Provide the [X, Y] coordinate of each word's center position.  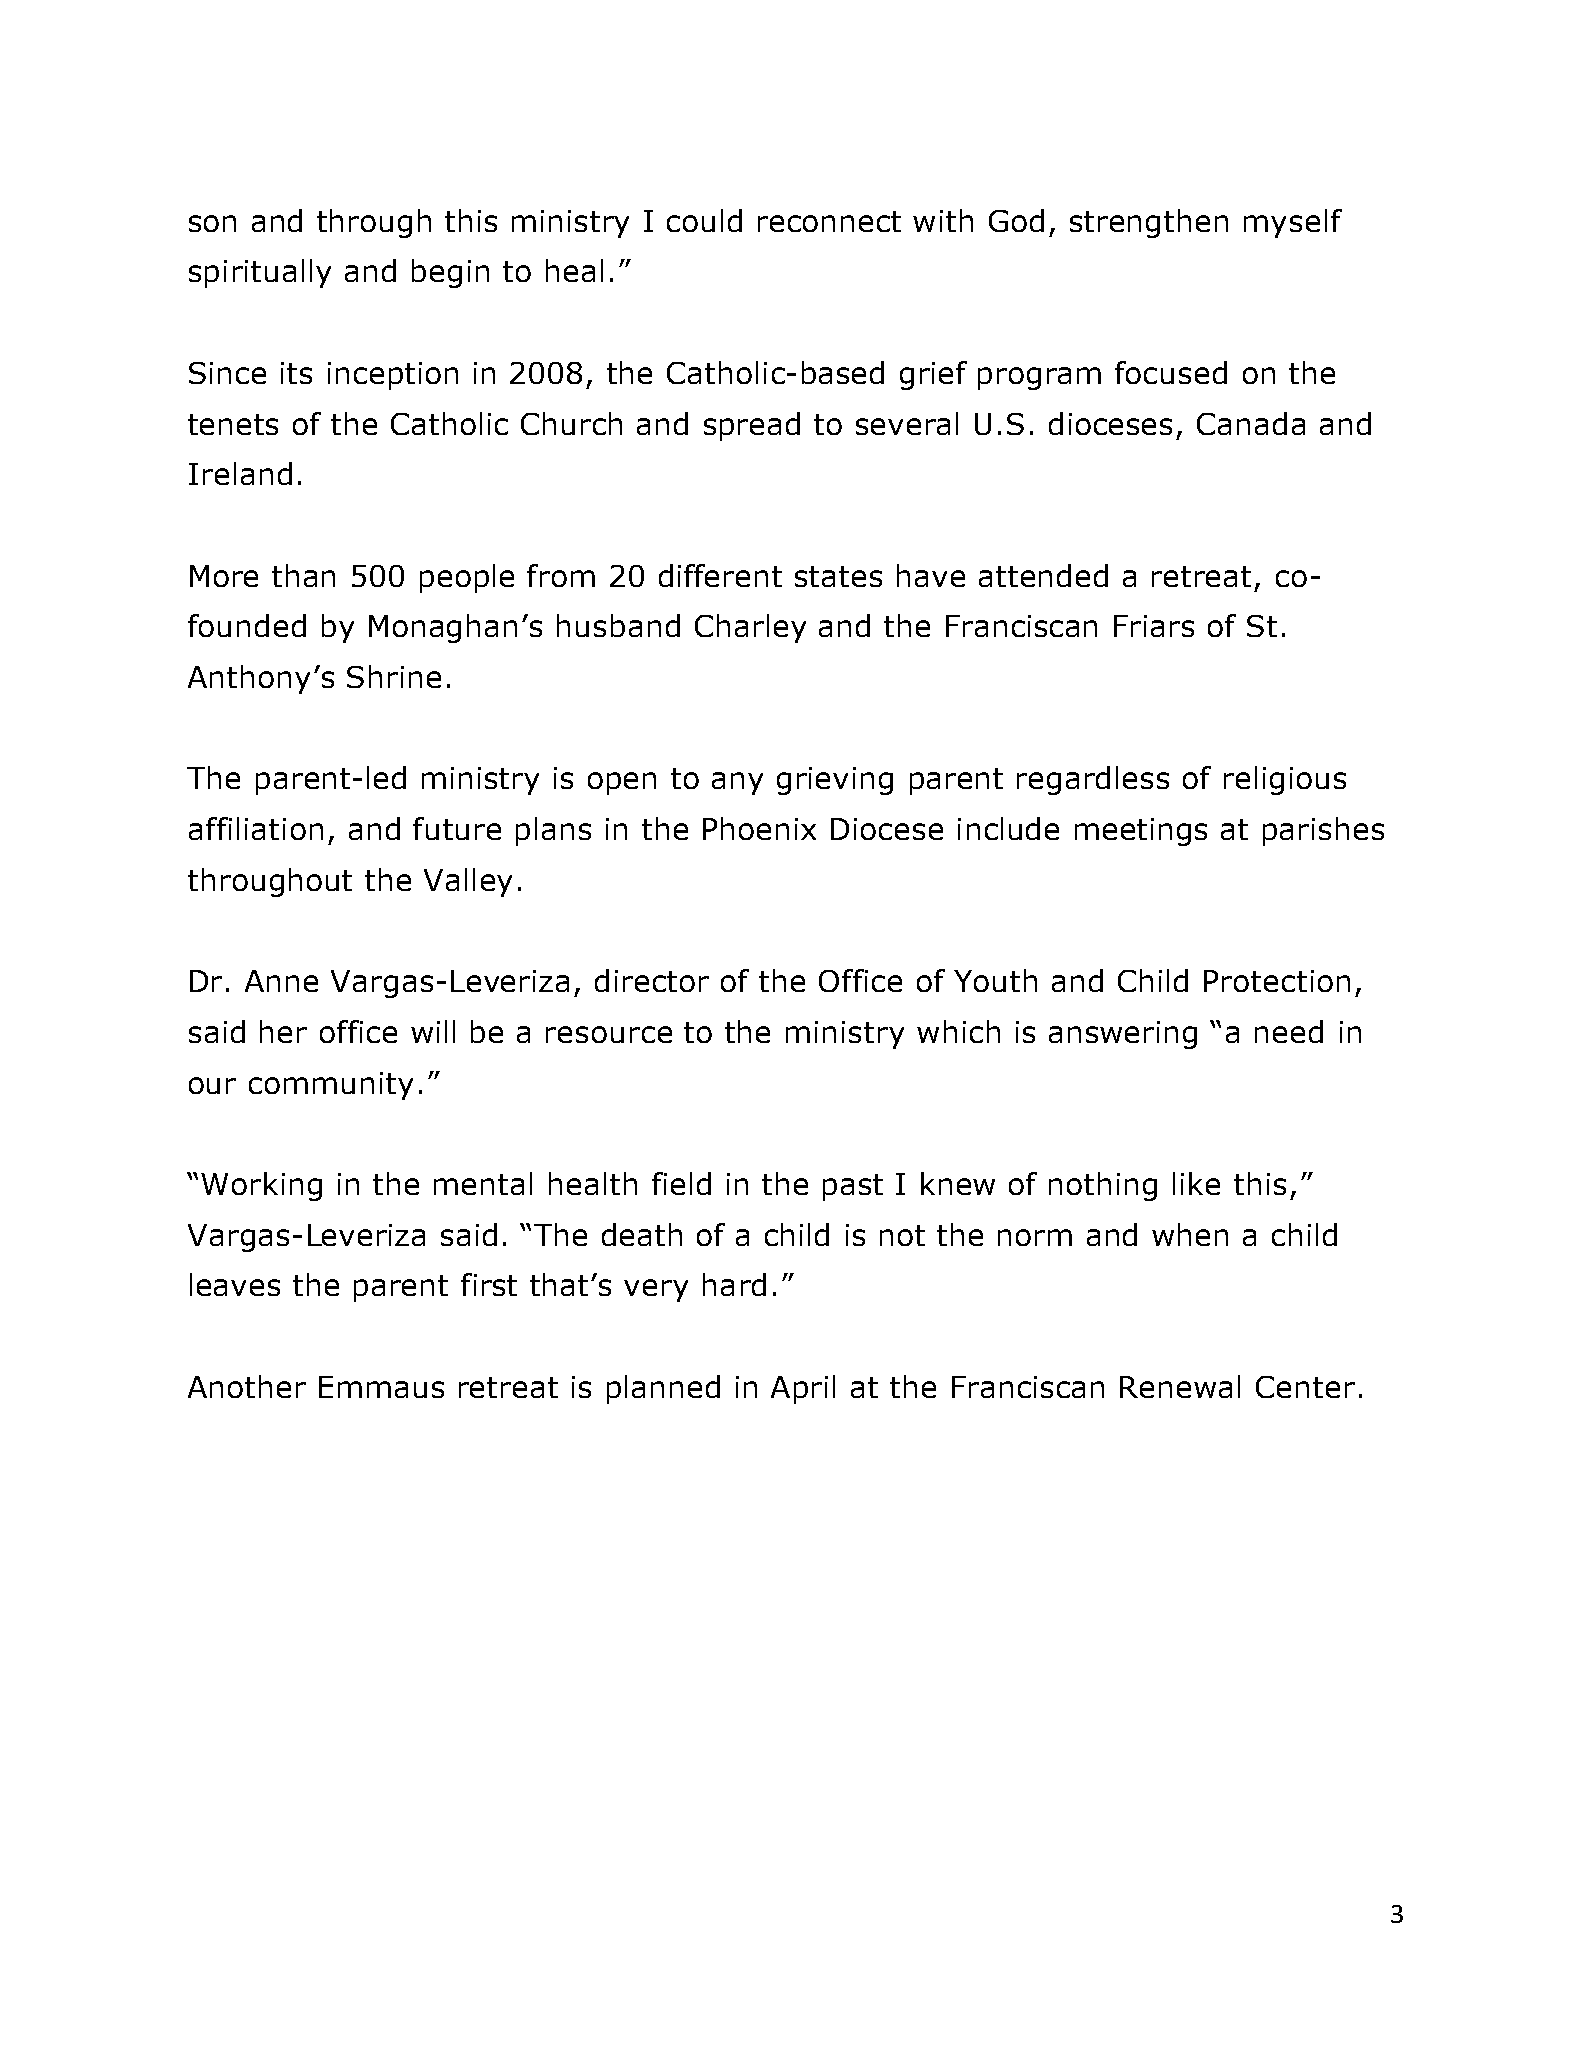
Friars [1154, 626]
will [433, 1031]
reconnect [829, 221]
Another [247, 1386]
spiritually [260, 273]
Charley [750, 628]
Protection [1277, 981]
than [303, 575]
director [652, 980]
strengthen [1149, 223]
